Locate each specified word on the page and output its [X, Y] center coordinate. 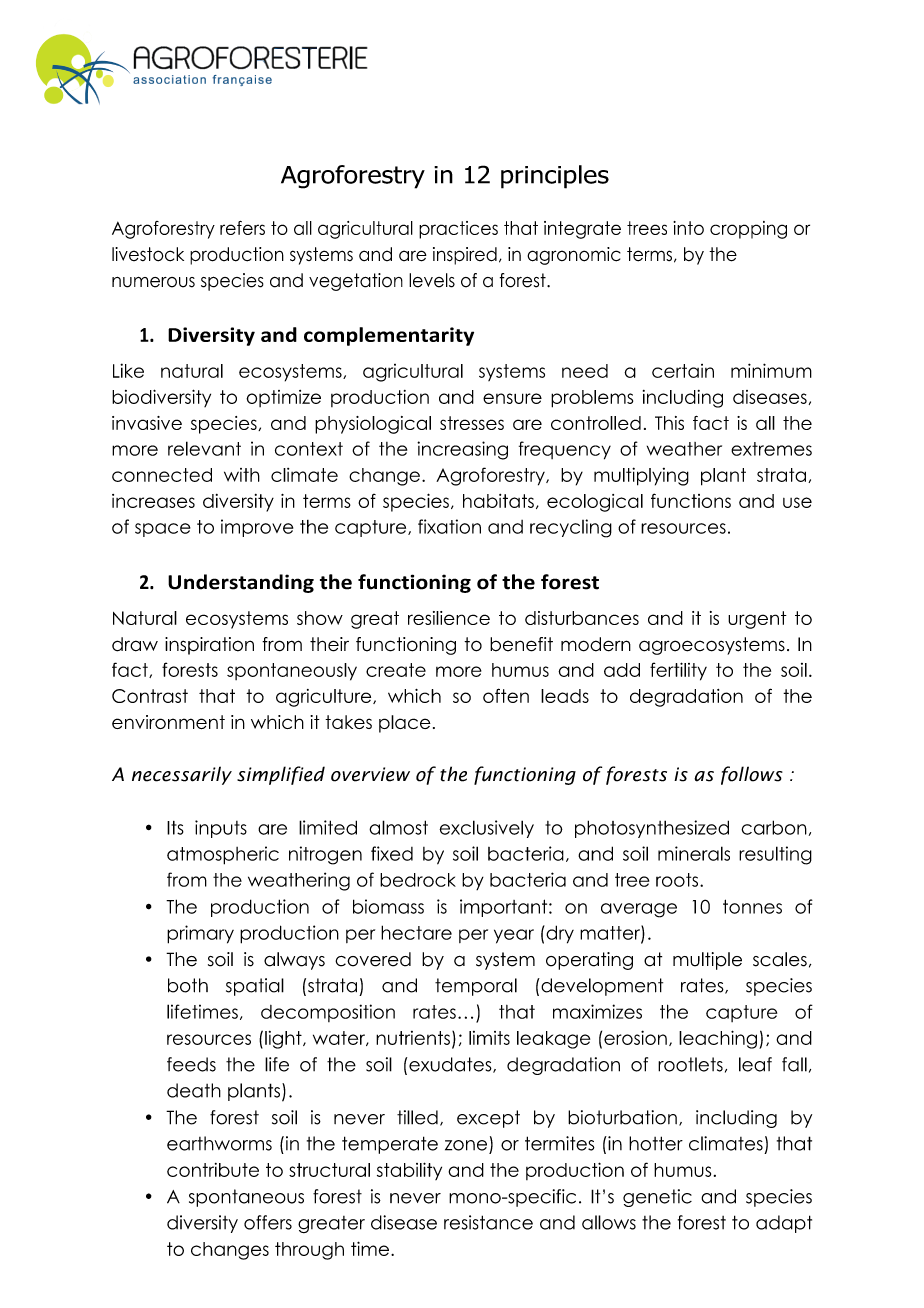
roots [678, 880]
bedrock [418, 880]
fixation [449, 526]
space [163, 530]
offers [268, 1222]
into [688, 228]
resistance [488, 1222]
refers [242, 228]
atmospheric [223, 855]
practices [458, 230]
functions [691, 500]
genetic [657, 1198]
